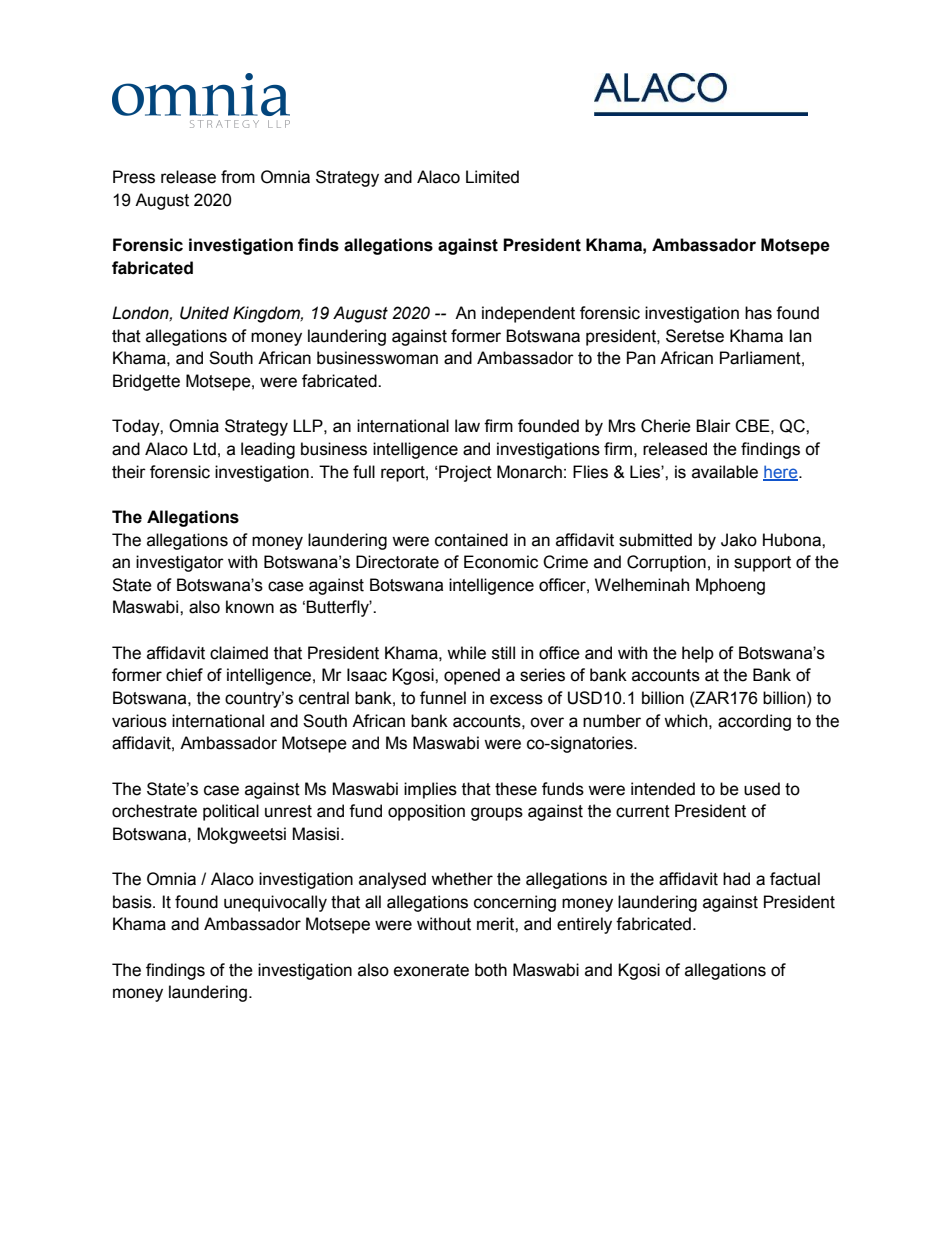 The height and width of the screenshot is (1233, 952). What do you see at coordinates (758, 313) in the screenshot?
I see `has` at bounding box center [758, 313].
